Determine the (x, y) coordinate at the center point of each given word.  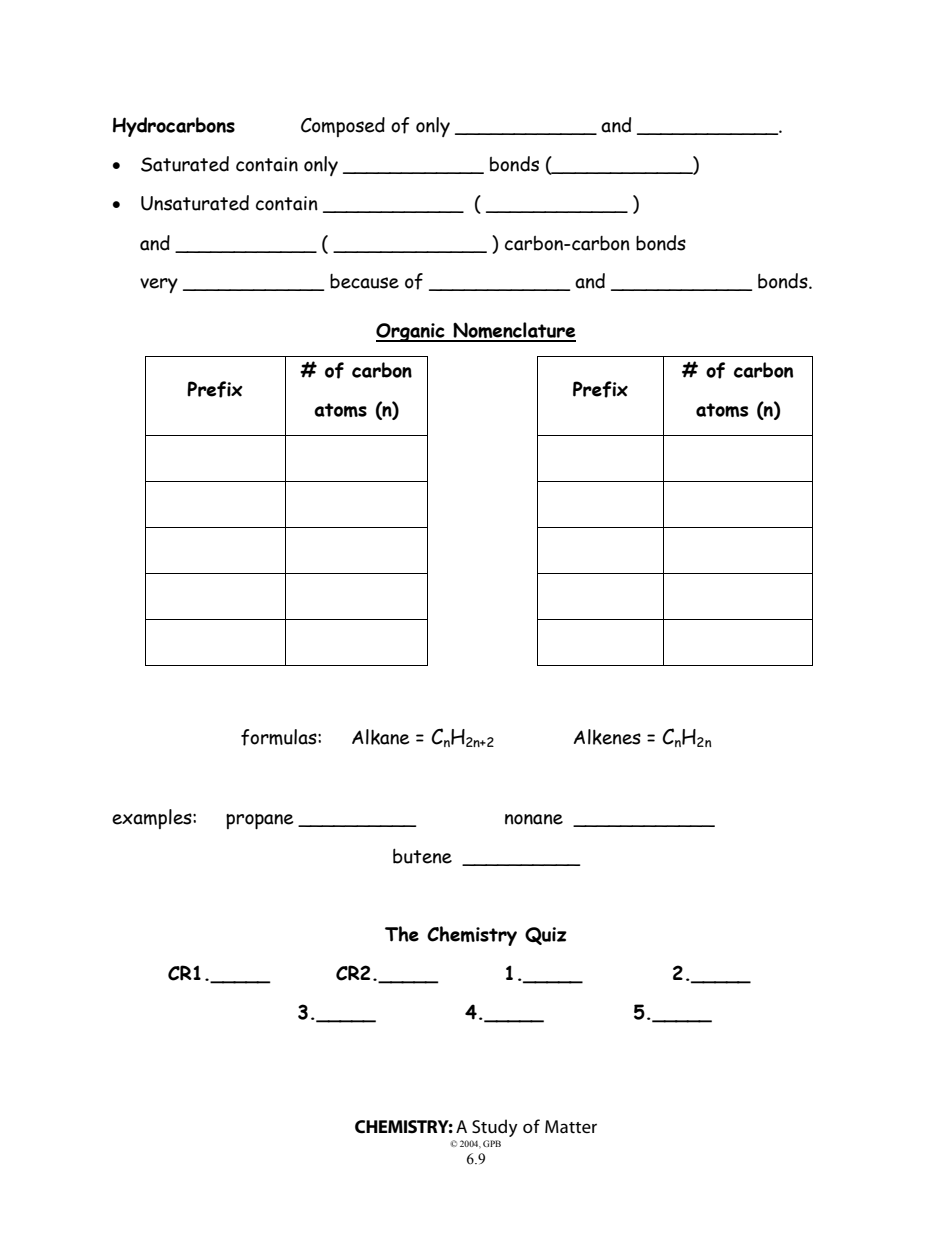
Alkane (380, 737)
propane (259, 821)
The (402, 934)
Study (495, 1128)
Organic (411, 332)
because (364, 281)
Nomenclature (513, 331)
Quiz (546, 936)
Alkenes (607, 737)
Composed (343, 127)
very (159, 285)
